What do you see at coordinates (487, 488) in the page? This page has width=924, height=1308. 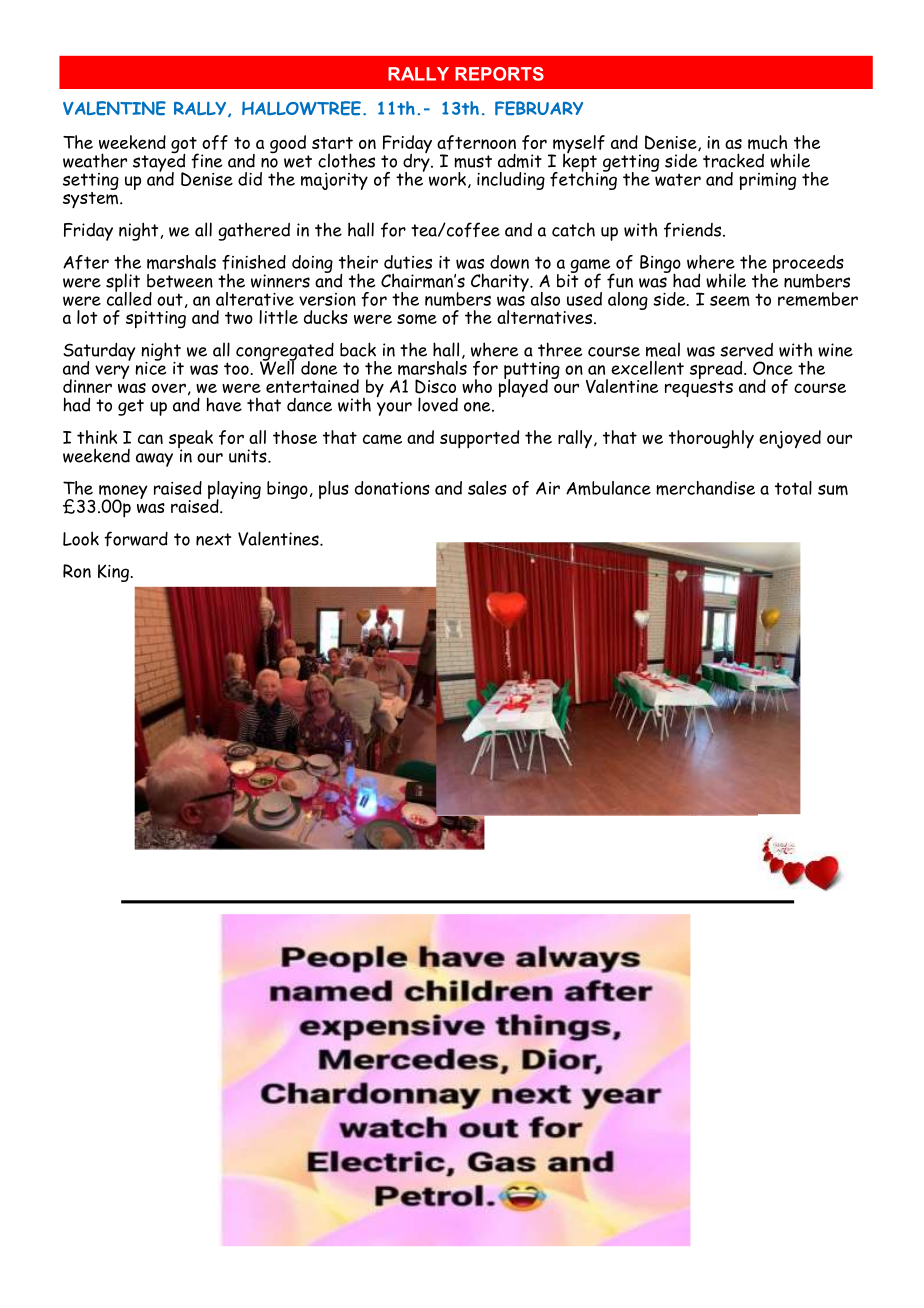 I see `sales` at bounding box center [487, 488].
